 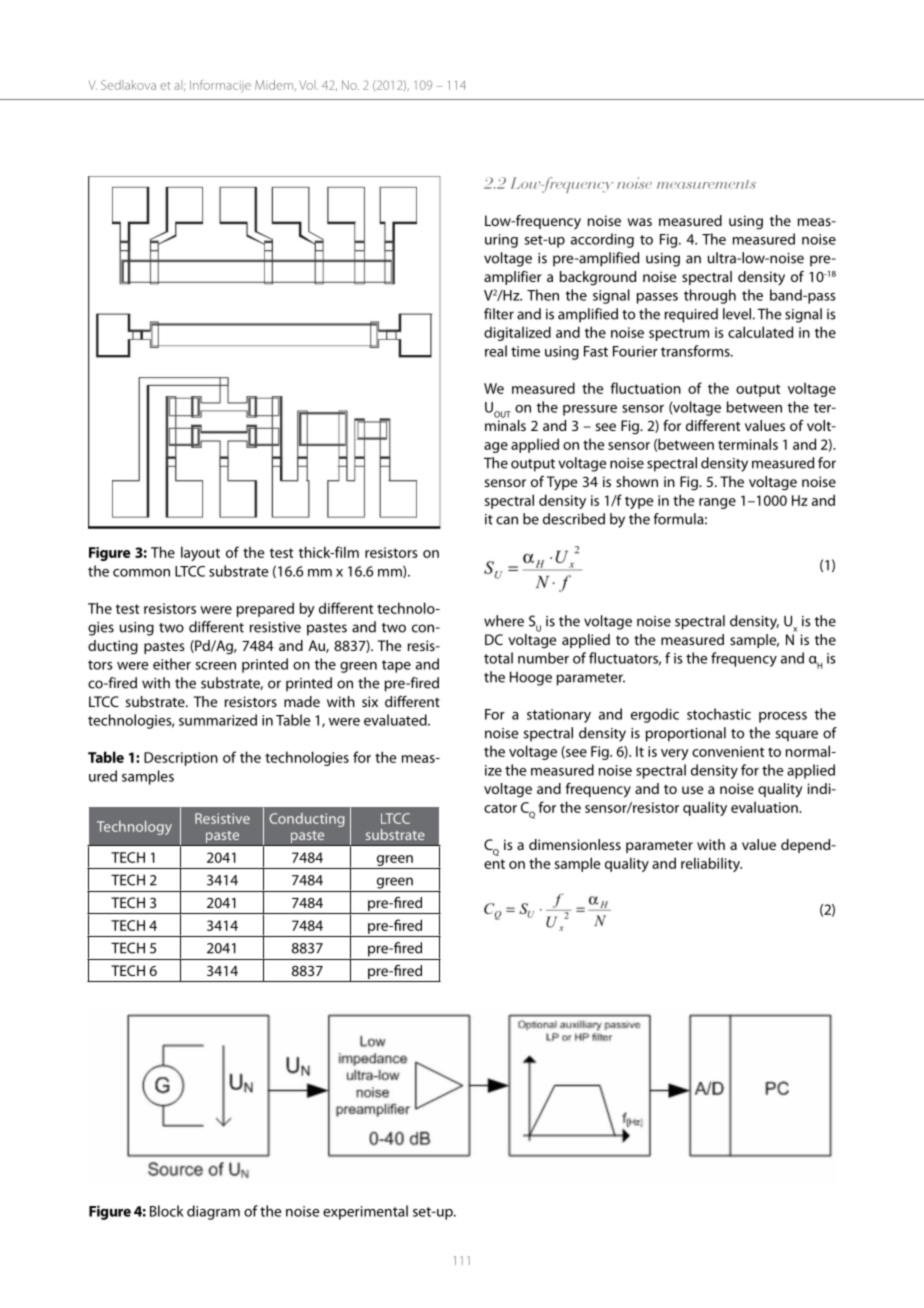 What do you see at coordinates (213, 1212) in the image?
I see `diagram` at bounding box center [213, 1212].
